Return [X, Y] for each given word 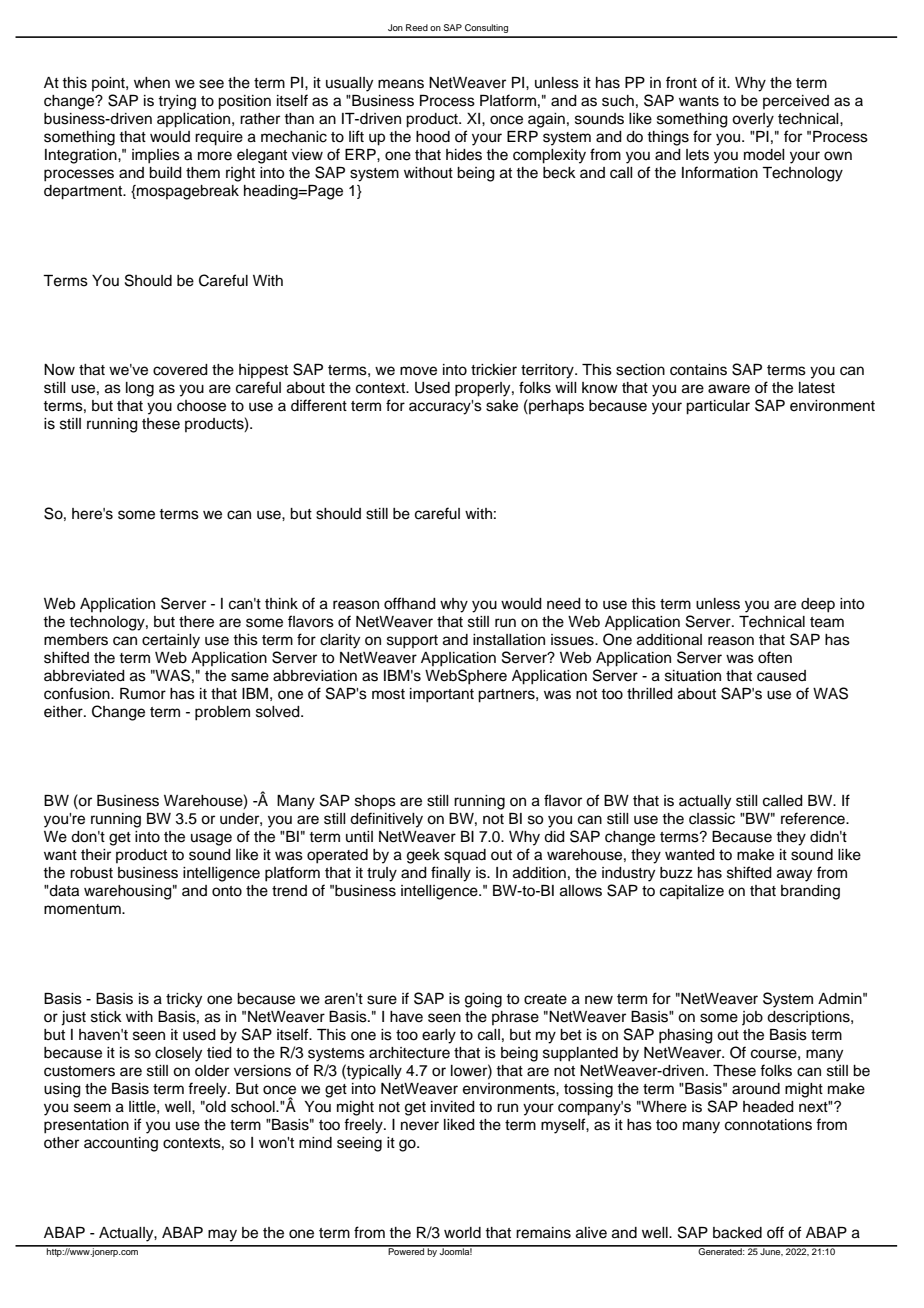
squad [465, 856]
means [401, 84]
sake [502, 406]
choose [201, 406]
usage [211, 839]
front [681, 82]
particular [718, 407]
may [222, 1235]
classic [712, 819]
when [152, 83]
